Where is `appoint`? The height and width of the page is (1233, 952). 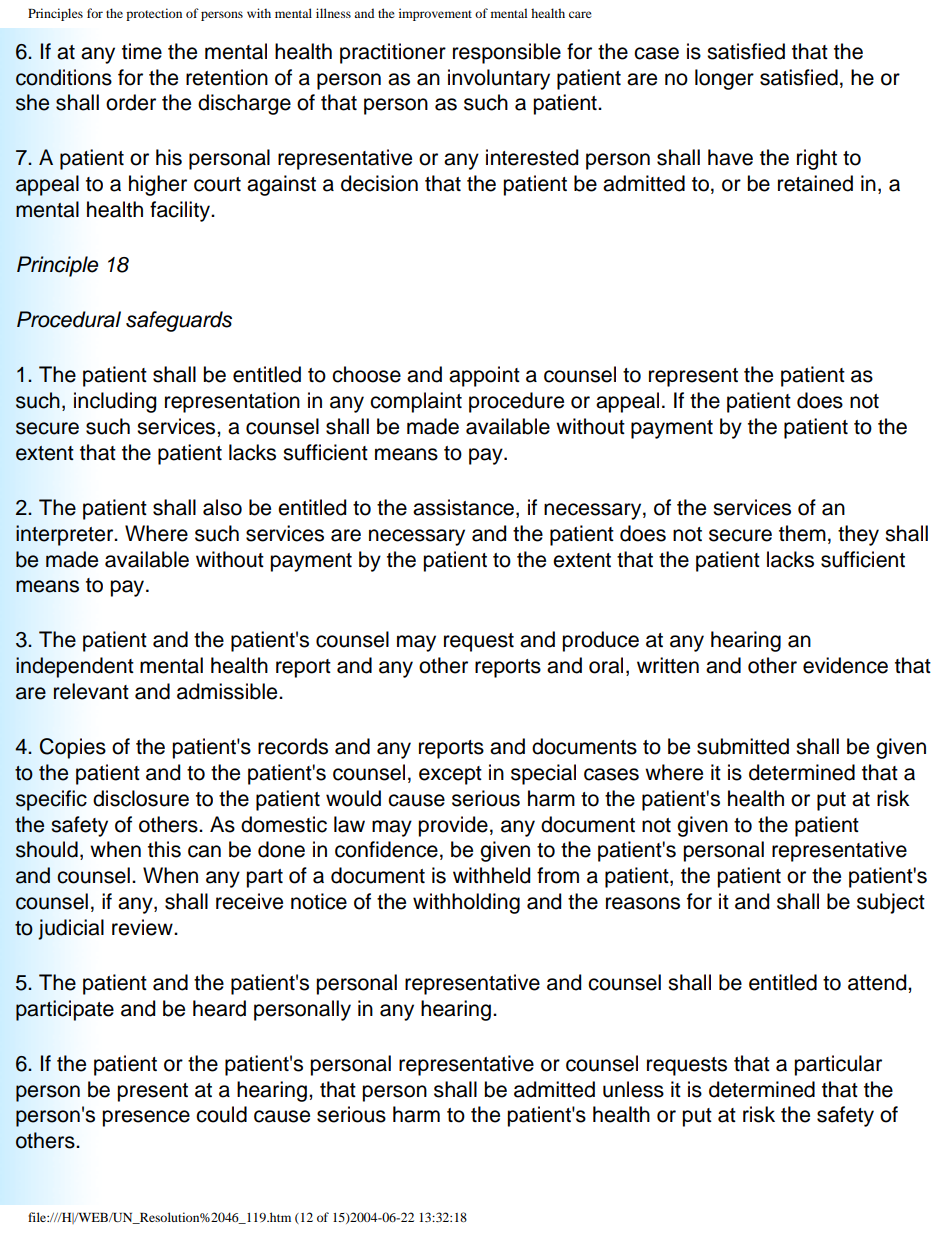 appoint is located at coordinates (484, 376).
